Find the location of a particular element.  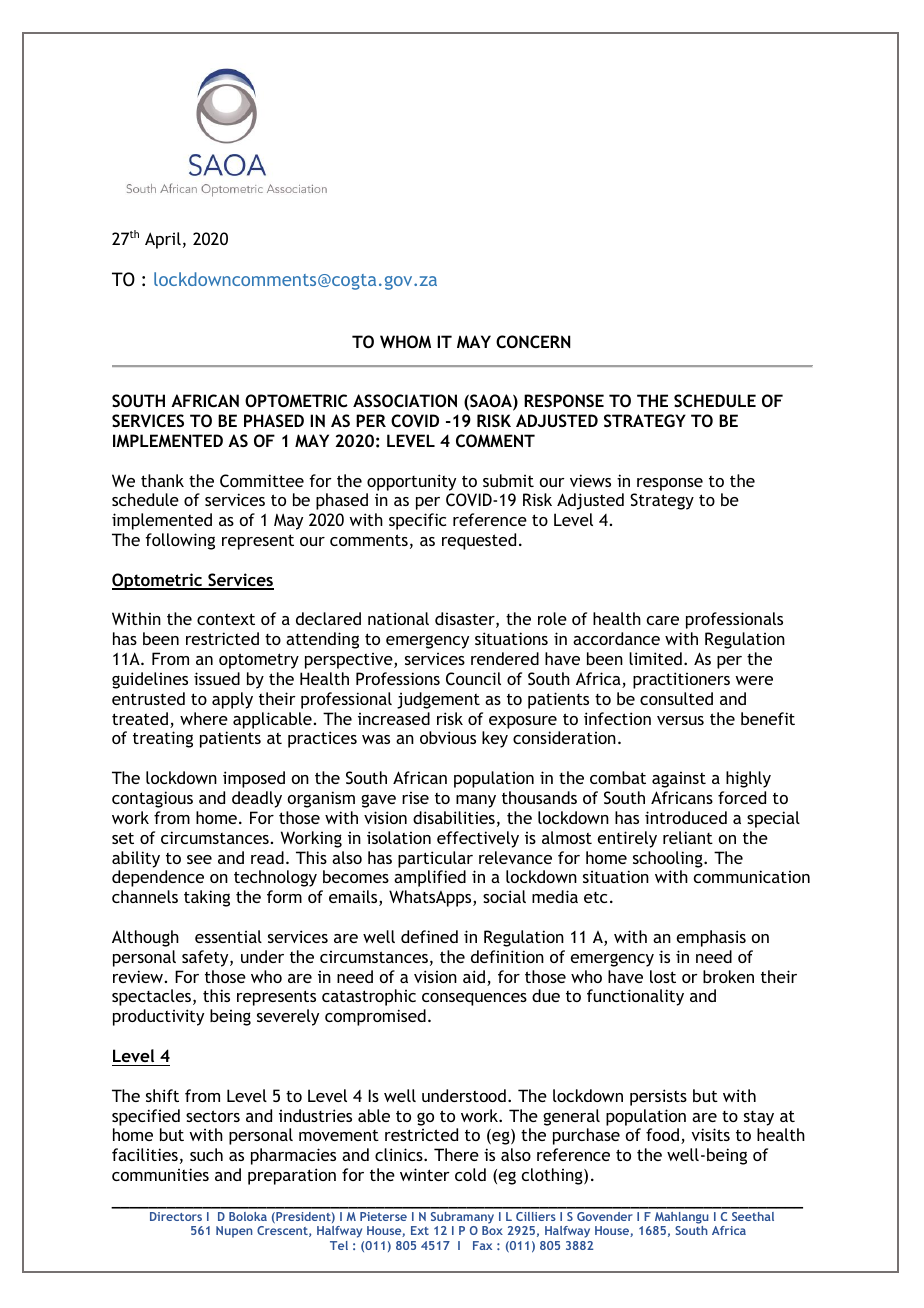

April is located at coordinates (163, 240).
